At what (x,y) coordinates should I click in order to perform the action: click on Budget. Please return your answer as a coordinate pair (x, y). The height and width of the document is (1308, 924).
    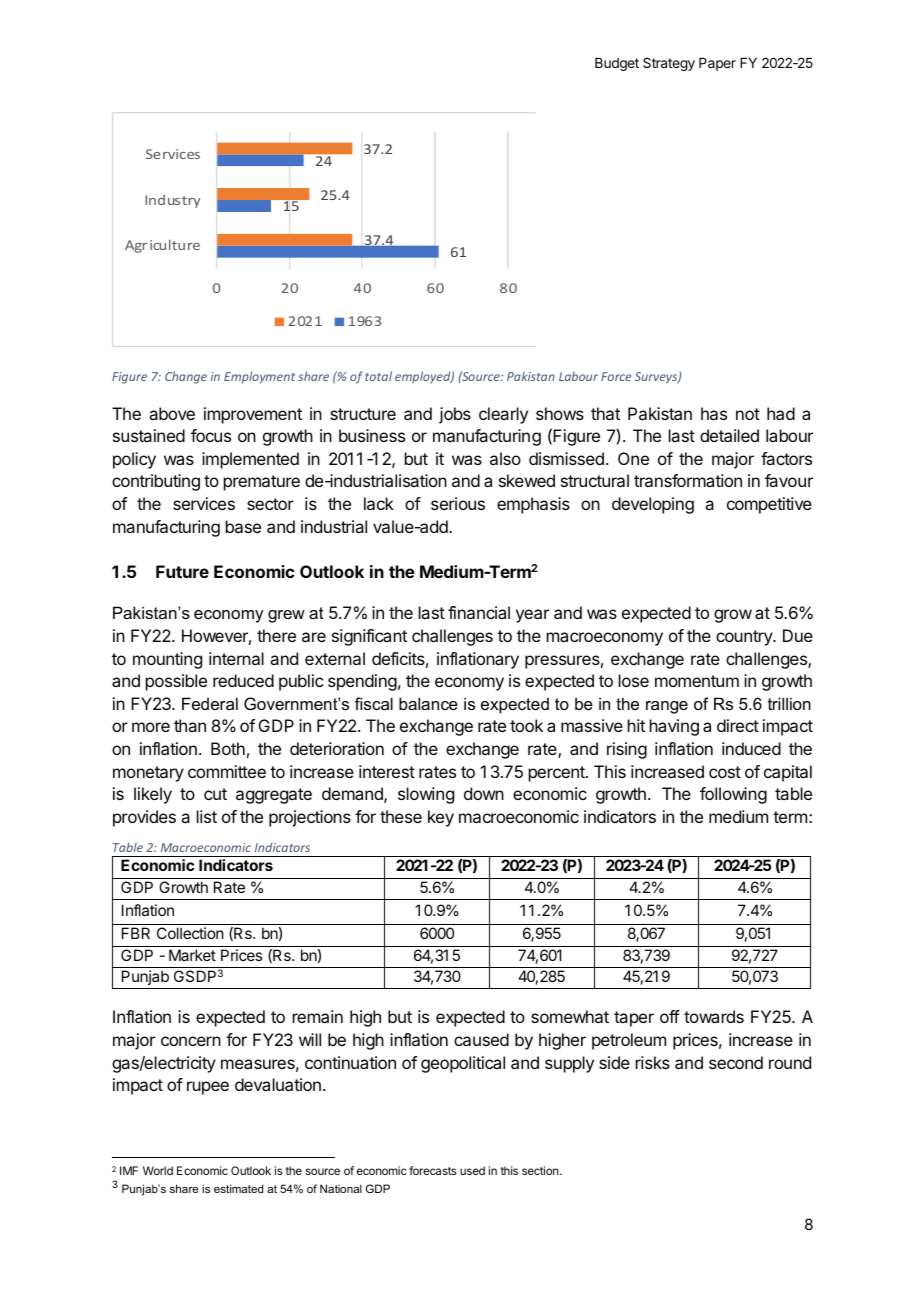
    Looking at the image, I should click on (617, 64).
